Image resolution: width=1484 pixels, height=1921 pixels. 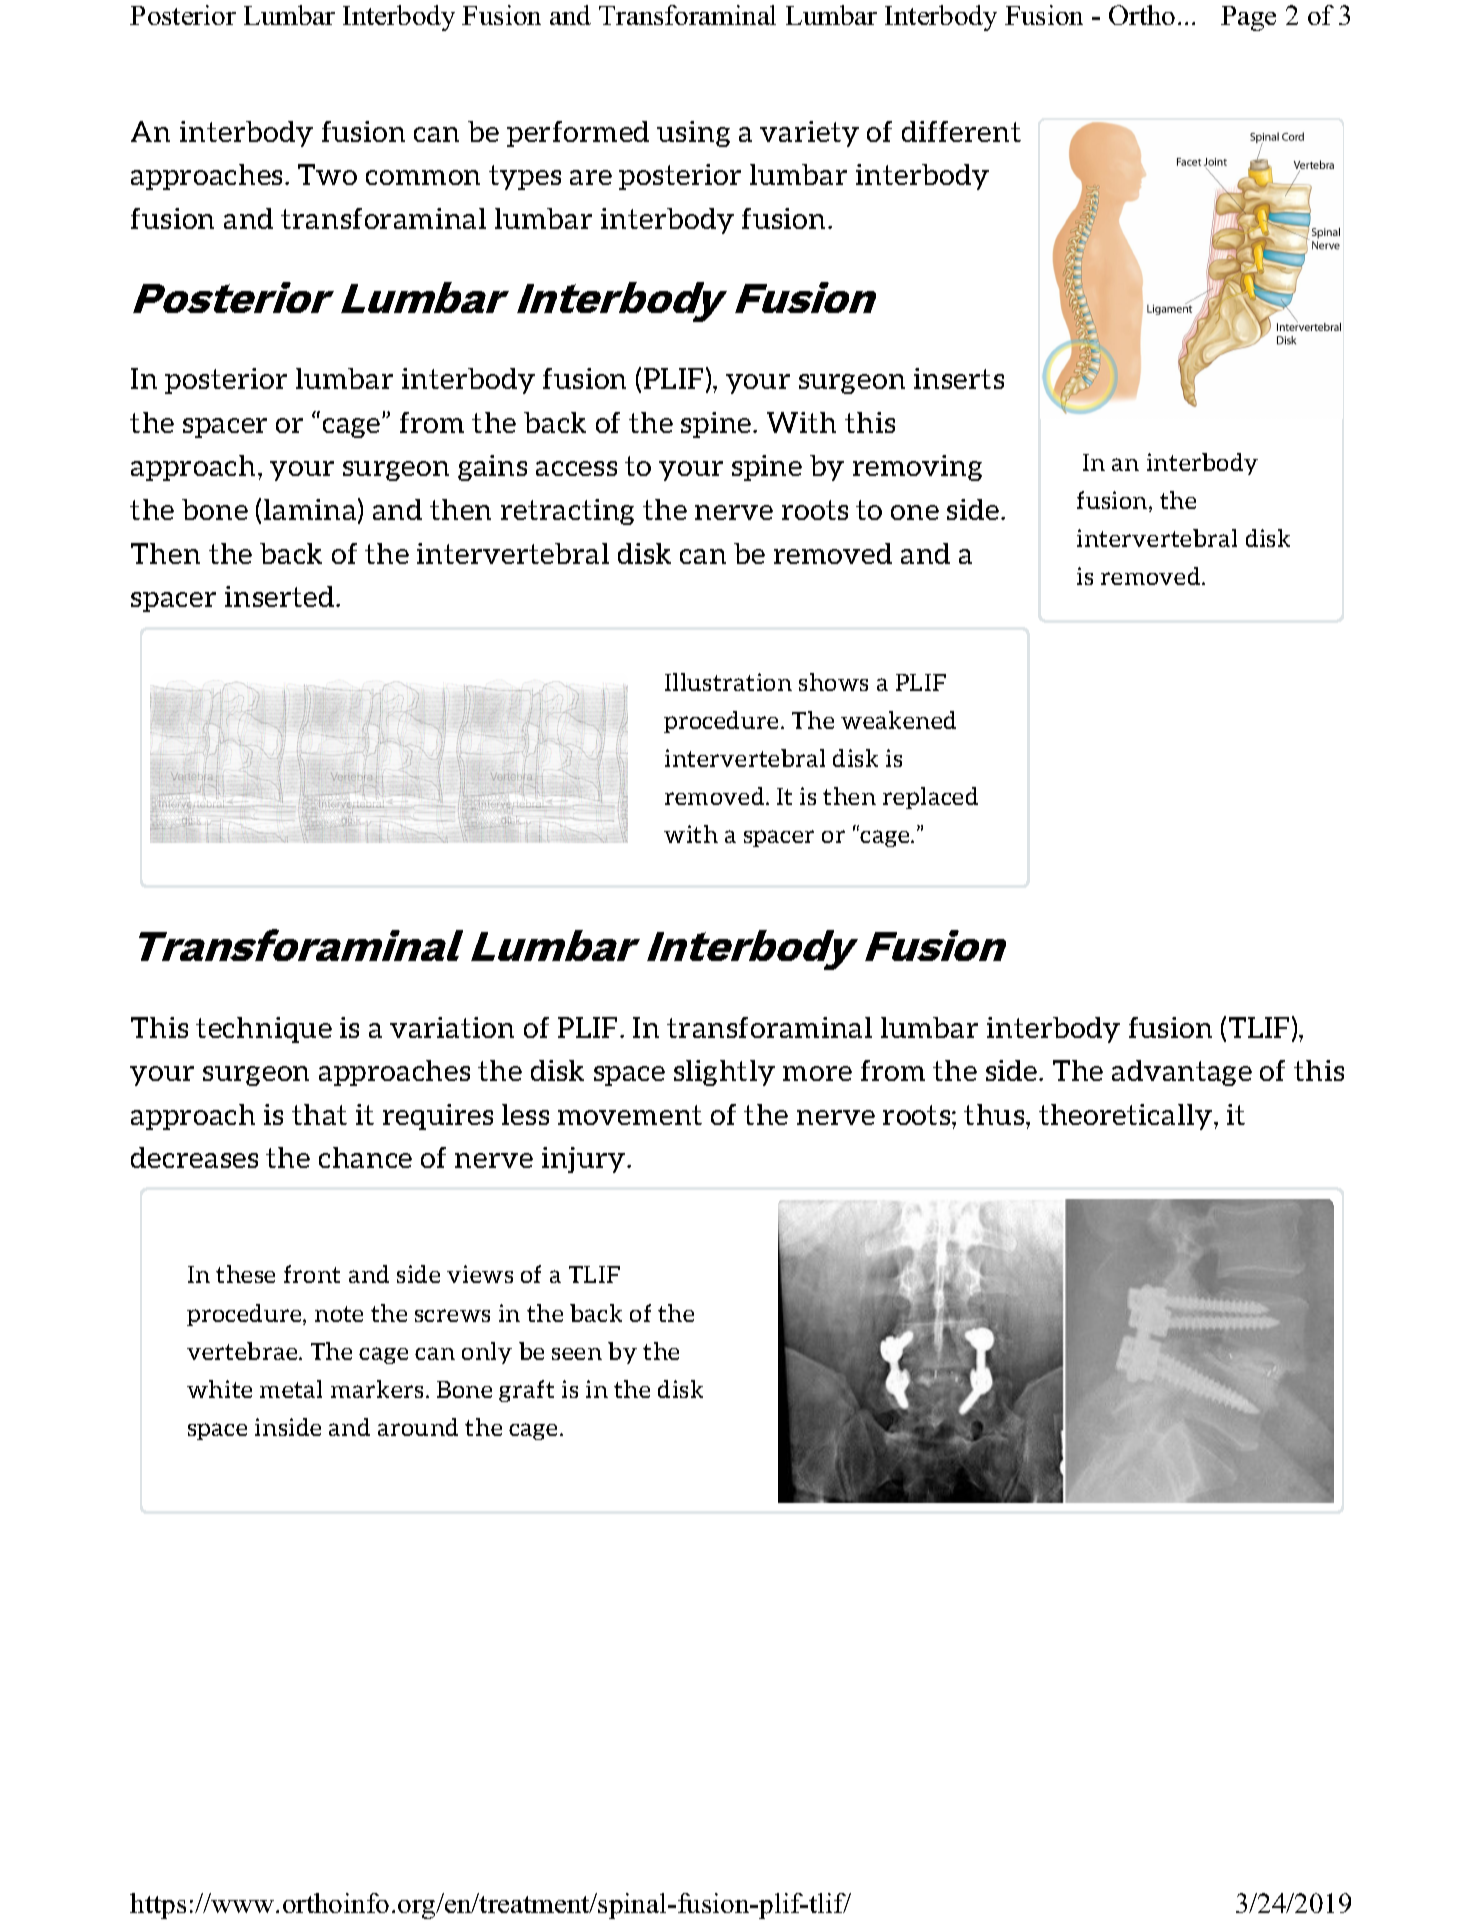 I want to click on inserts, so click(x=959, y=378).
